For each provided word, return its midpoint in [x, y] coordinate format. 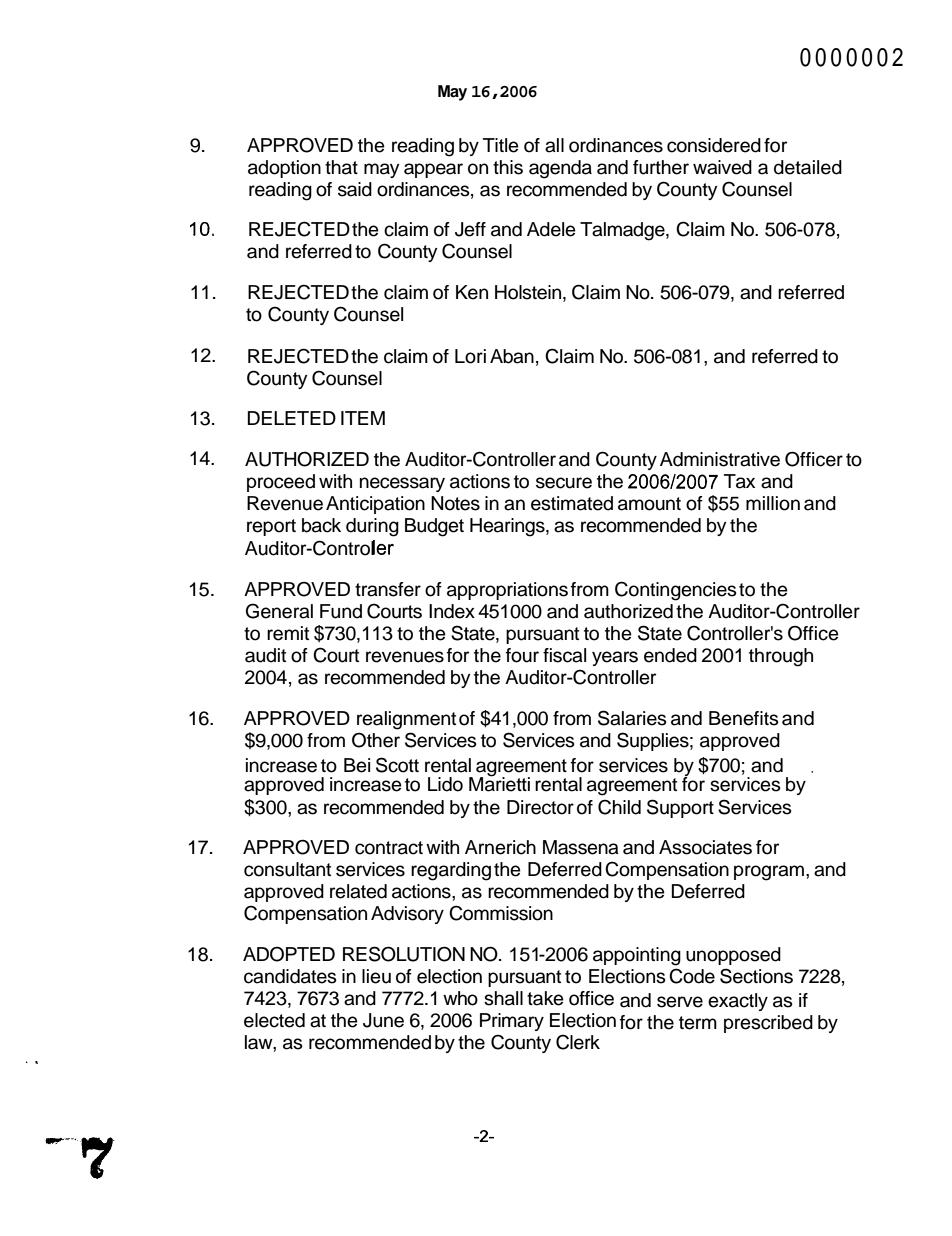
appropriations [507, 591]
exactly [738, 1002]
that [341, 167]
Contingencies [676, 591]
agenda [560, 169]
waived [722, 167]
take [545, 998]
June [383, 1020]
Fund [341, 611]
